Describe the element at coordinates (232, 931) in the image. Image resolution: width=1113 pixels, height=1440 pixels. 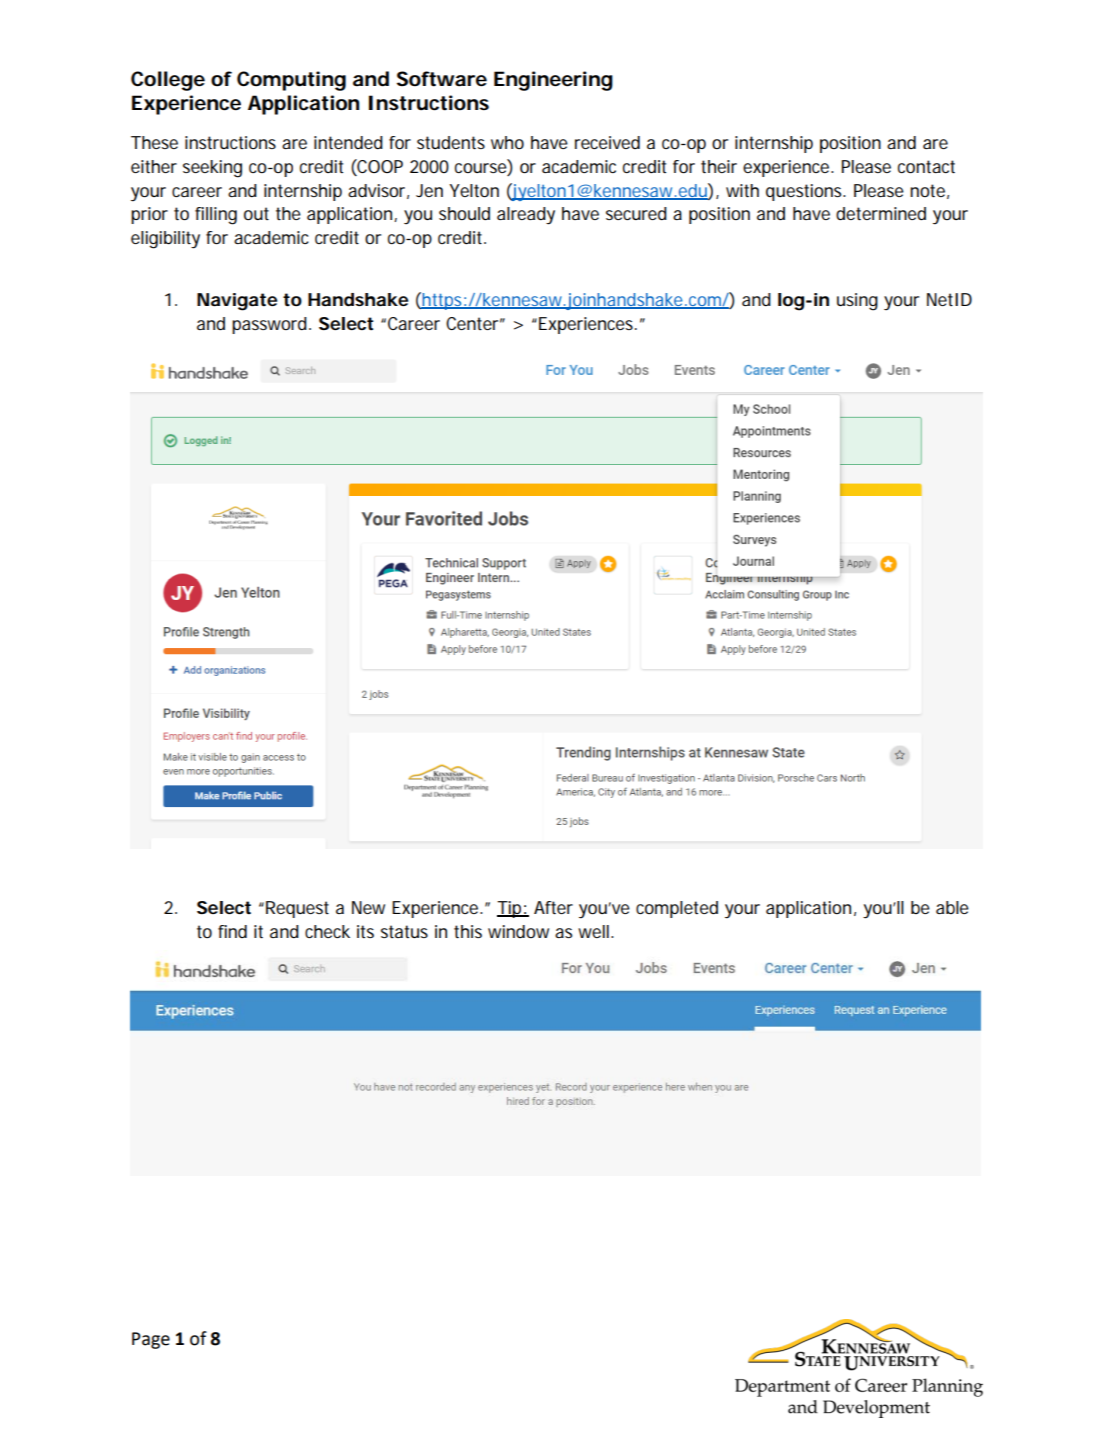
I see `find` at that location.
